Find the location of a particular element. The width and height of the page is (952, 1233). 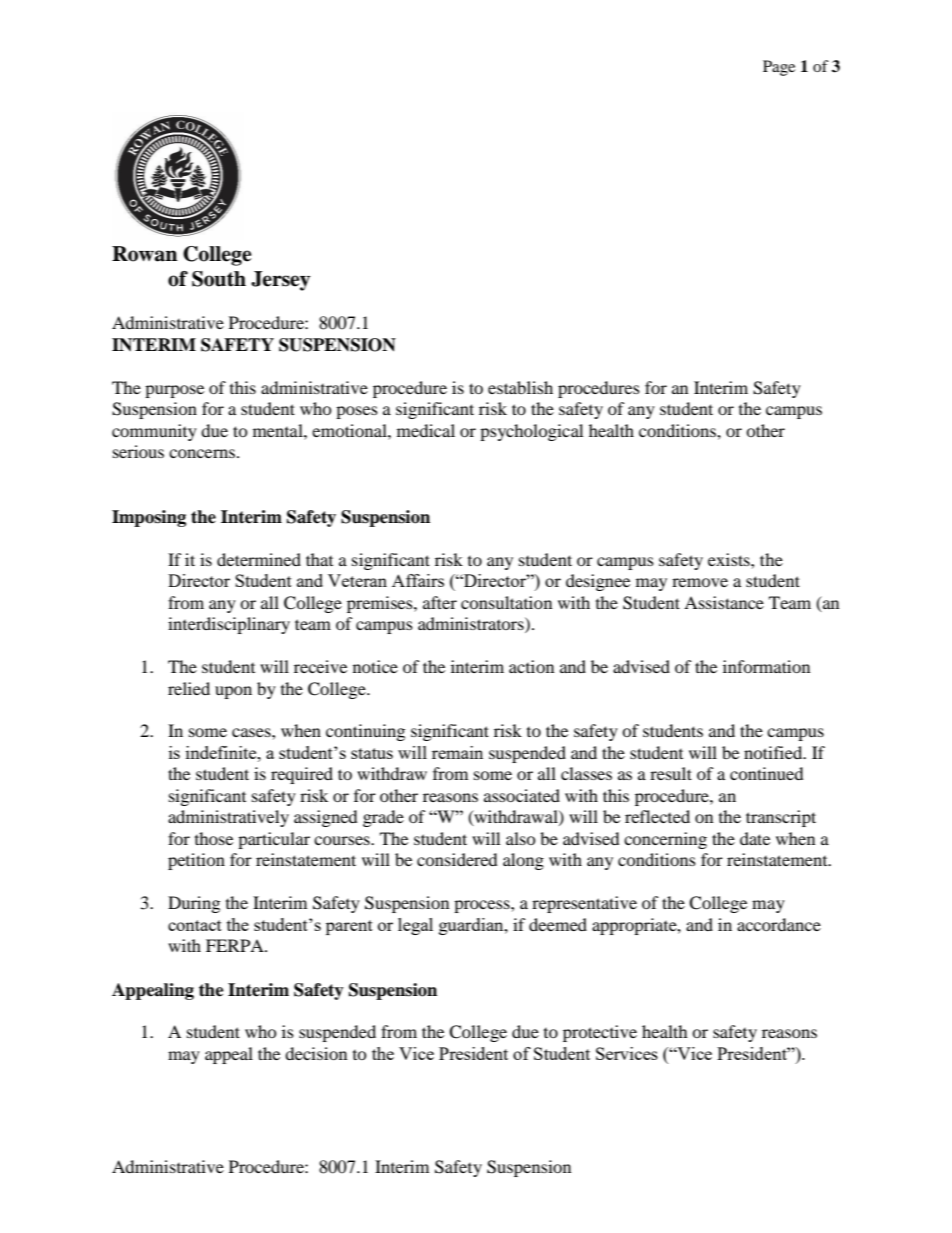

legal is located at coordinates (415, 926).
